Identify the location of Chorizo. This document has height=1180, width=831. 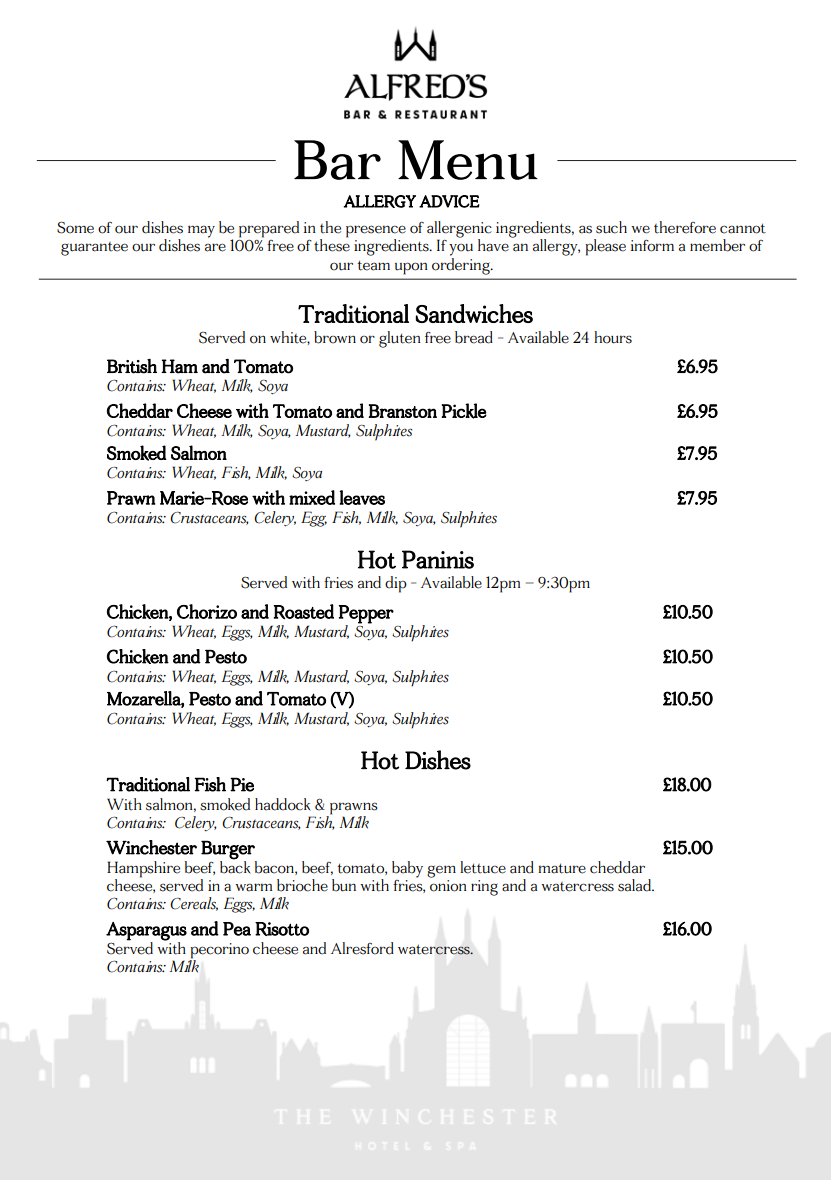
(207, 611).
